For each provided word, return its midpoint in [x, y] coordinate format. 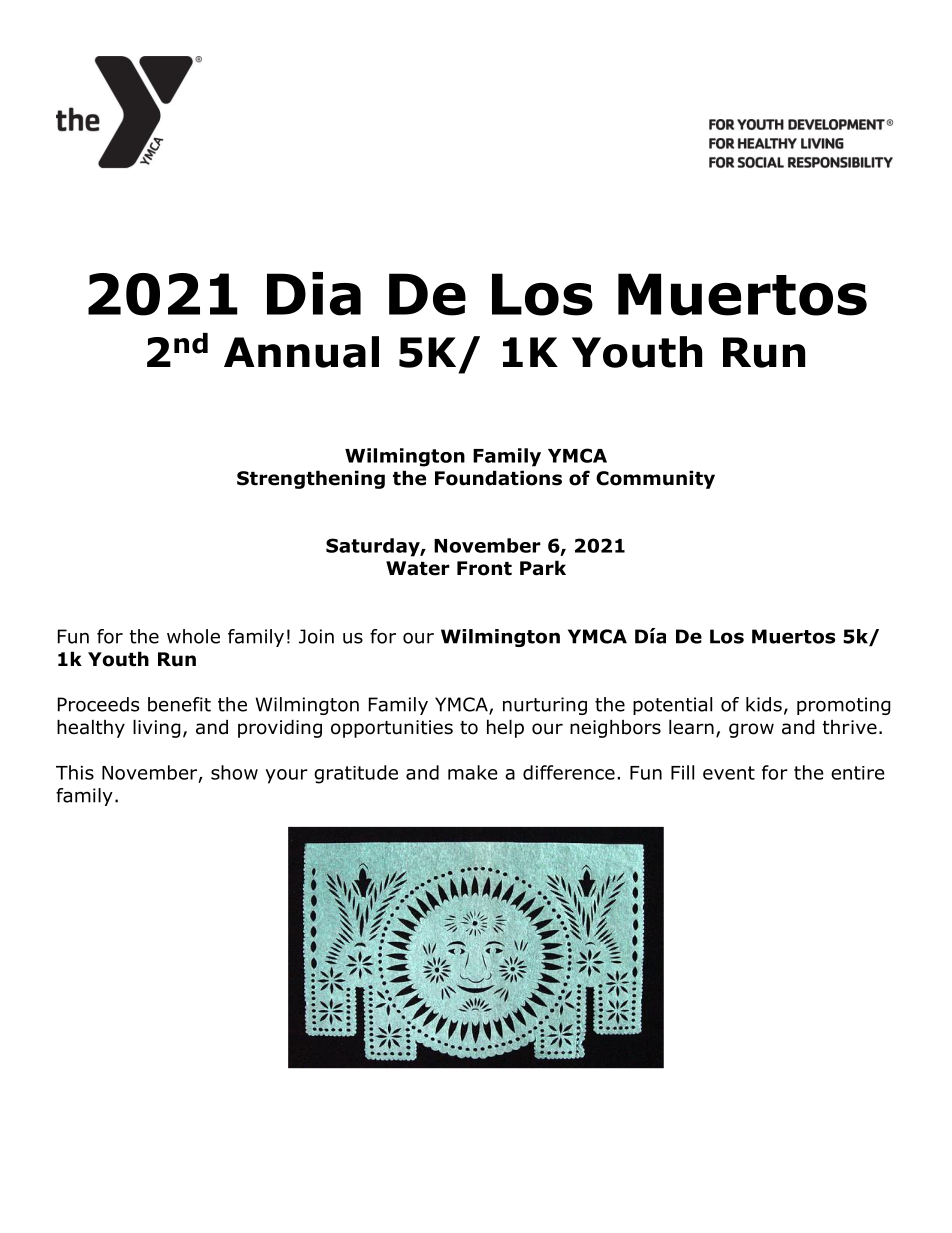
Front [484, 568]
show [234, 772]
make [473, 772]
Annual [301, 352]
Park [543, 568]
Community [655, 479]
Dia [314, 294]
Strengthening [311, 479]
